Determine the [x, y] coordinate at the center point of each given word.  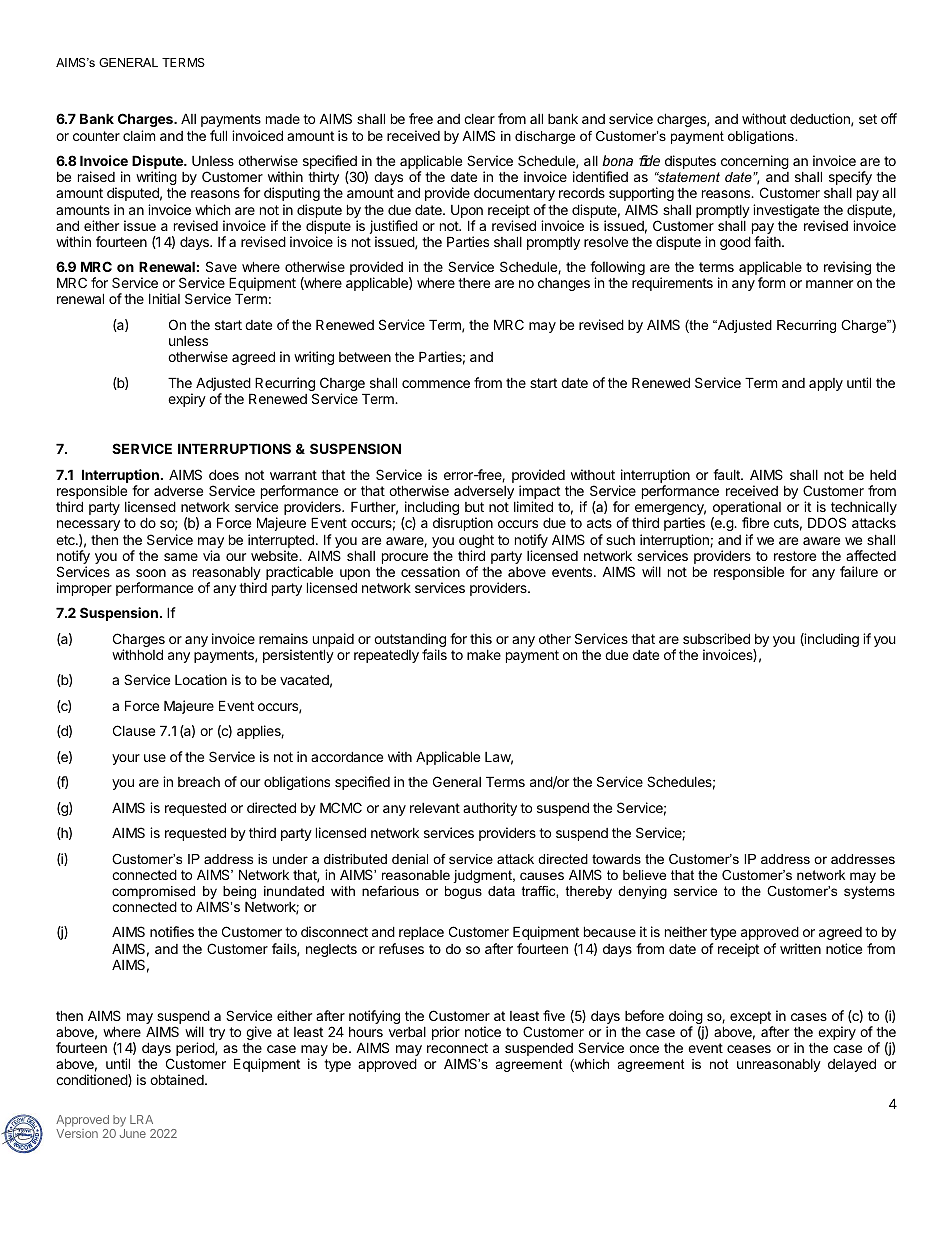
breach [199, 782]
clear [479, 119]
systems [869, 892]
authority [490, 809]
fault [727, 474]
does [224, 474]
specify [850, 179]
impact [538, 493]
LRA [141, 1119]
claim [139, 135]
